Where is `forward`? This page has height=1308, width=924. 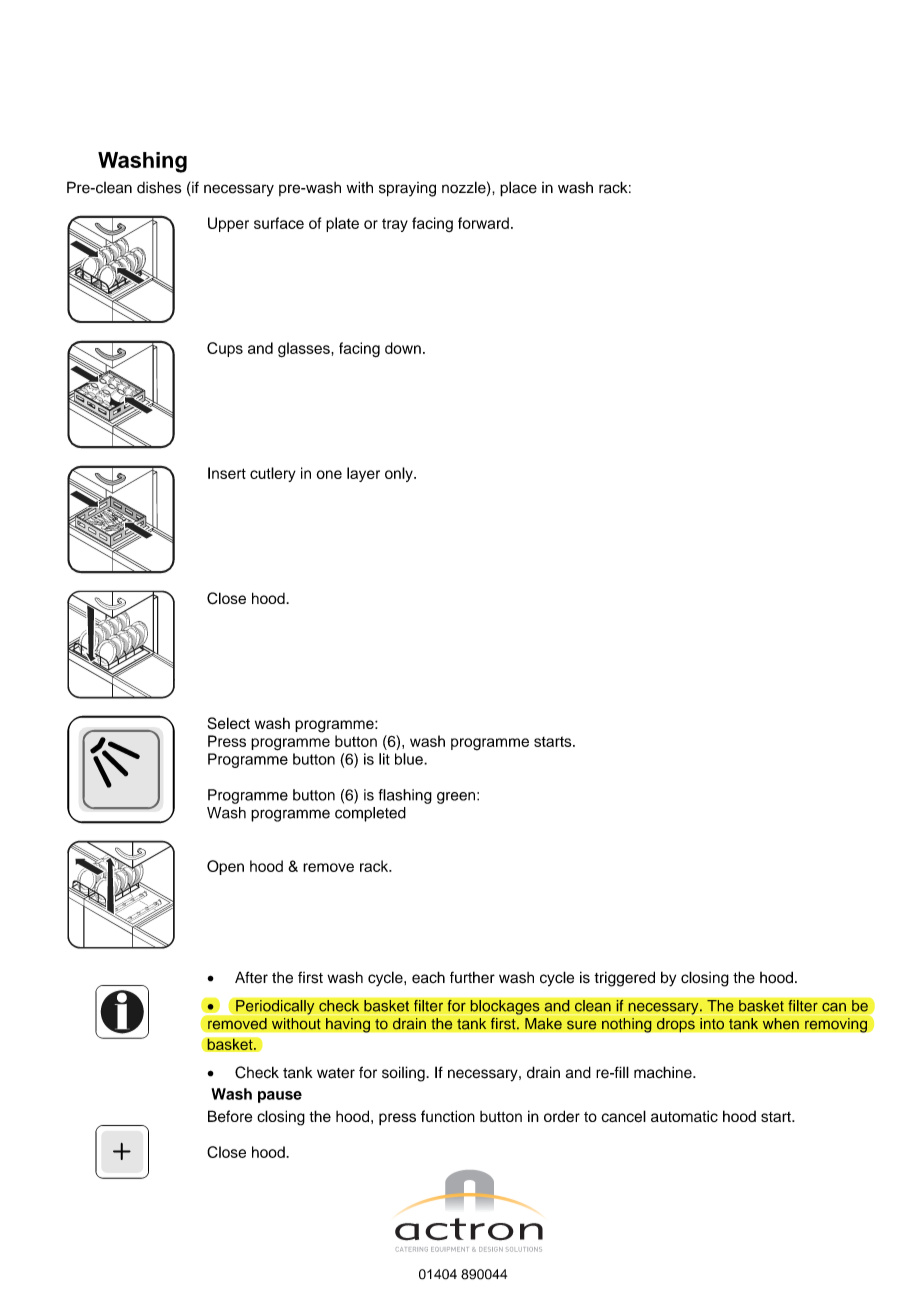 forward is located at coordinates (483, 223).
